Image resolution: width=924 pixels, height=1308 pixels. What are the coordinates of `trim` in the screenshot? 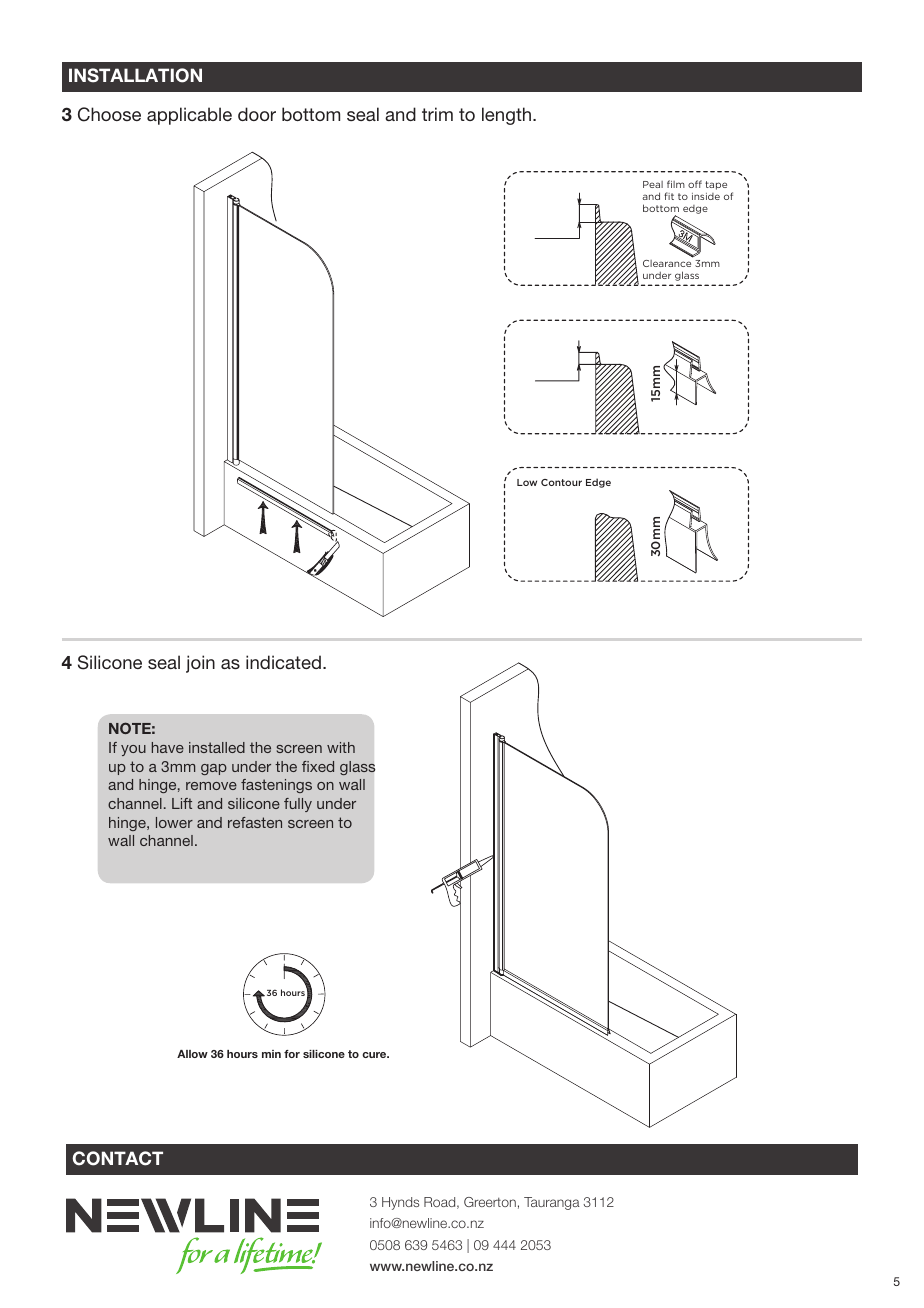 It's located at (437, 114).
